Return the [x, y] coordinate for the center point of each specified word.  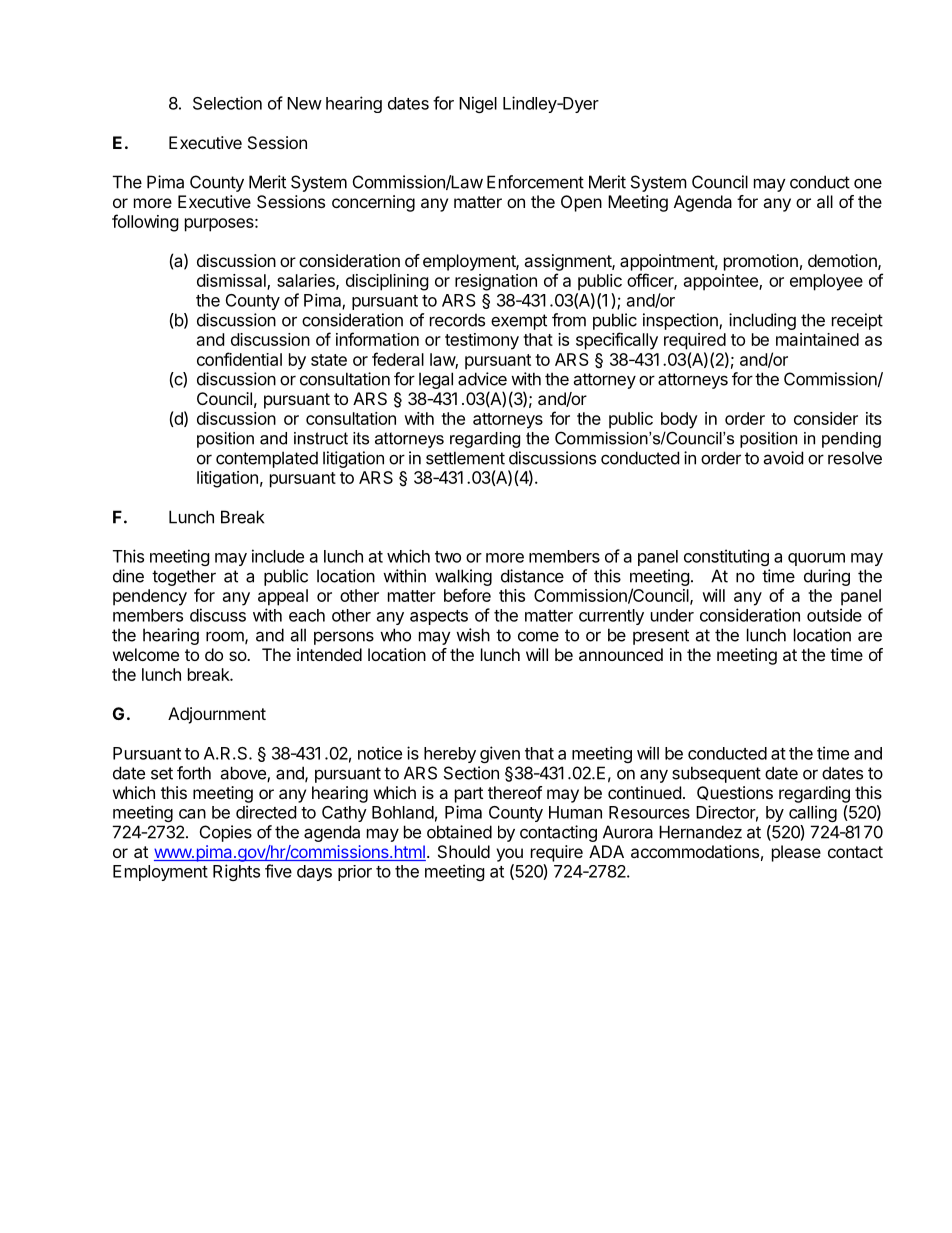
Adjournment [217, 715]
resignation [496, 282]
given [500, 754]
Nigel [478, 104]
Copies [226, 833]
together [184, 577]
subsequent [716, 774]
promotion [761, 262]
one [868, 183]
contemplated [267, 459]
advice [482, 379]
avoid [783, 458]
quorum [816, 559]
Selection [227, 103]
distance [532, 576]
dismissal [232, 282]
